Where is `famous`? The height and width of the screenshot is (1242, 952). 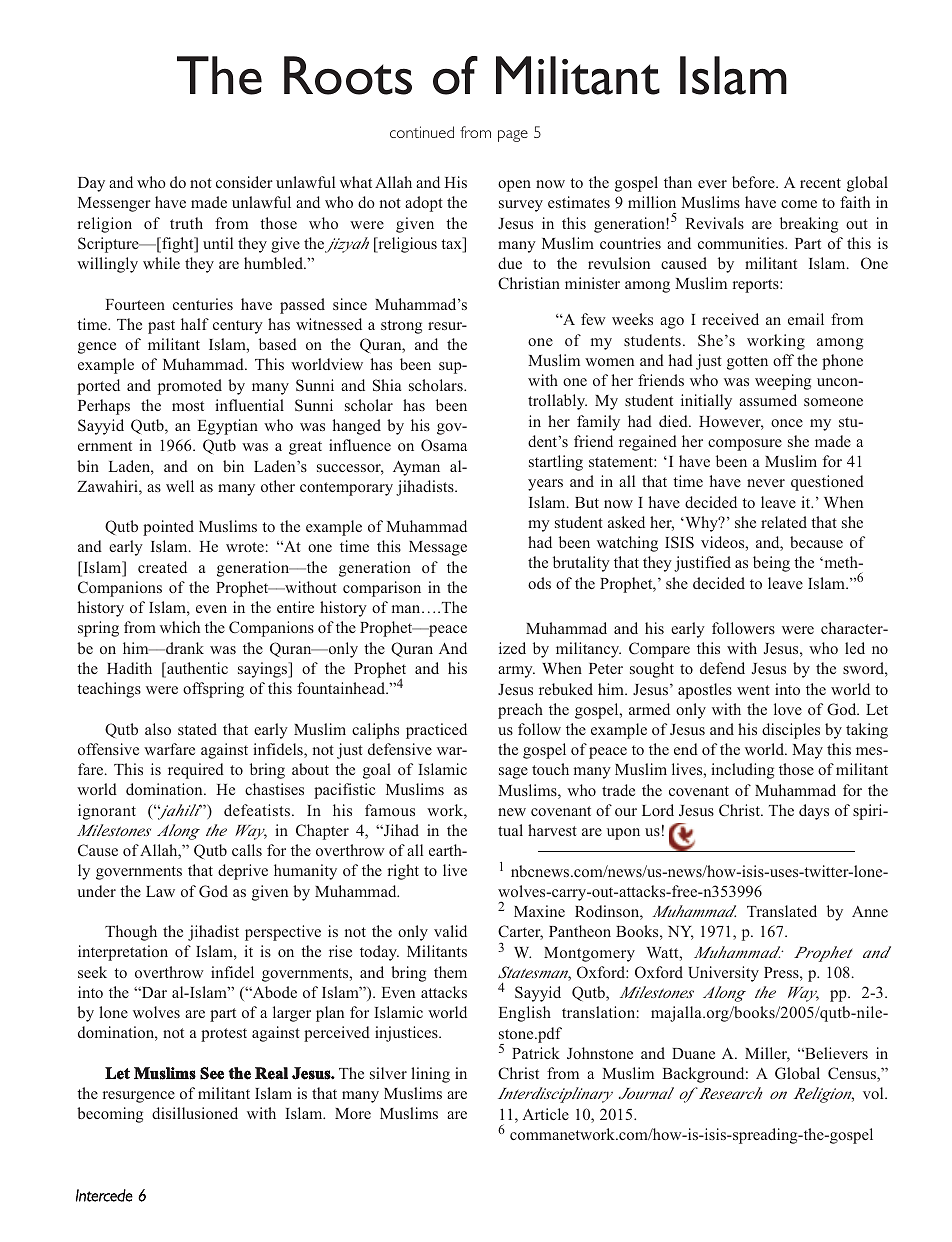
famous is located at coordinates (390, 810).
